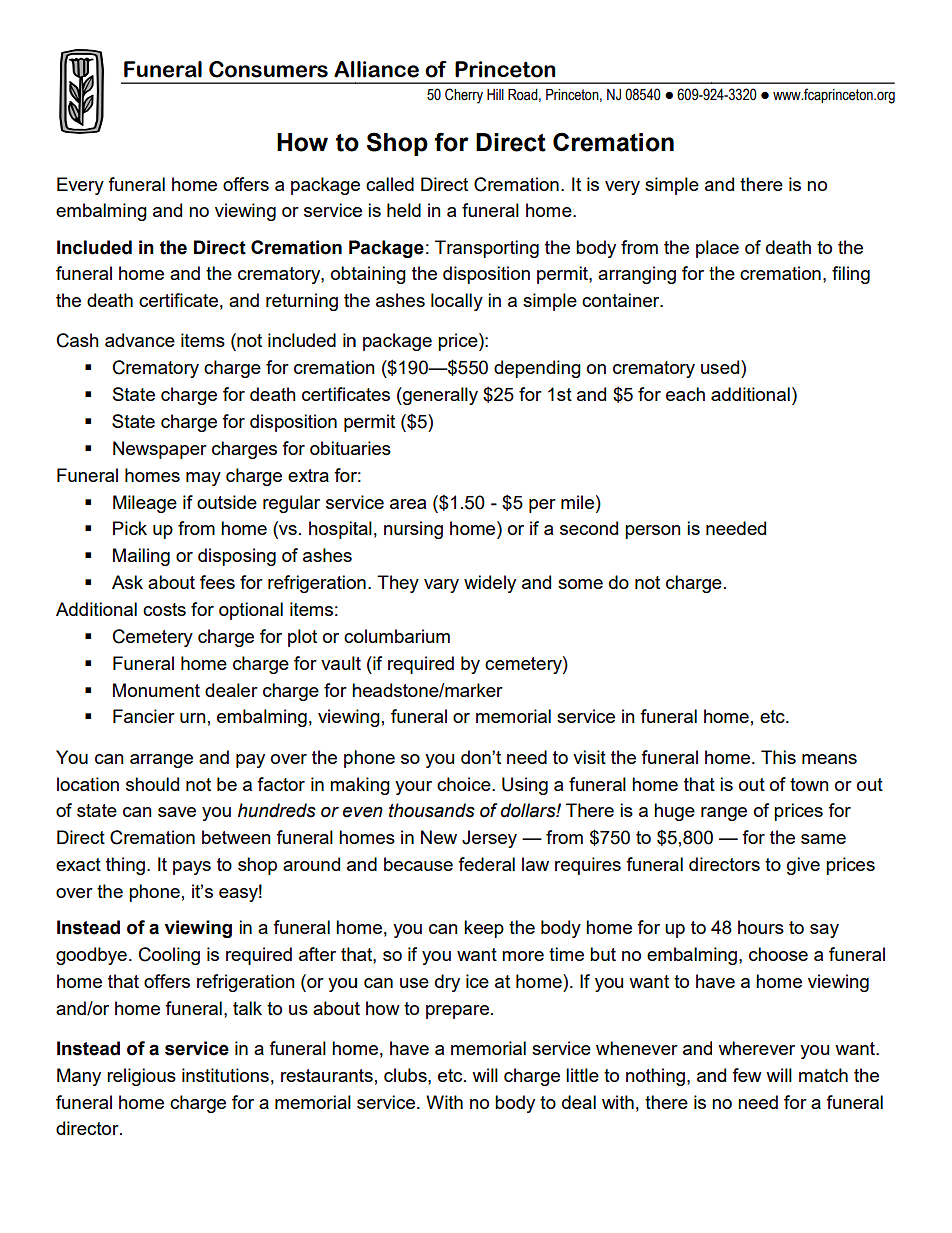  I want to click on optional, so click(251, 611).
